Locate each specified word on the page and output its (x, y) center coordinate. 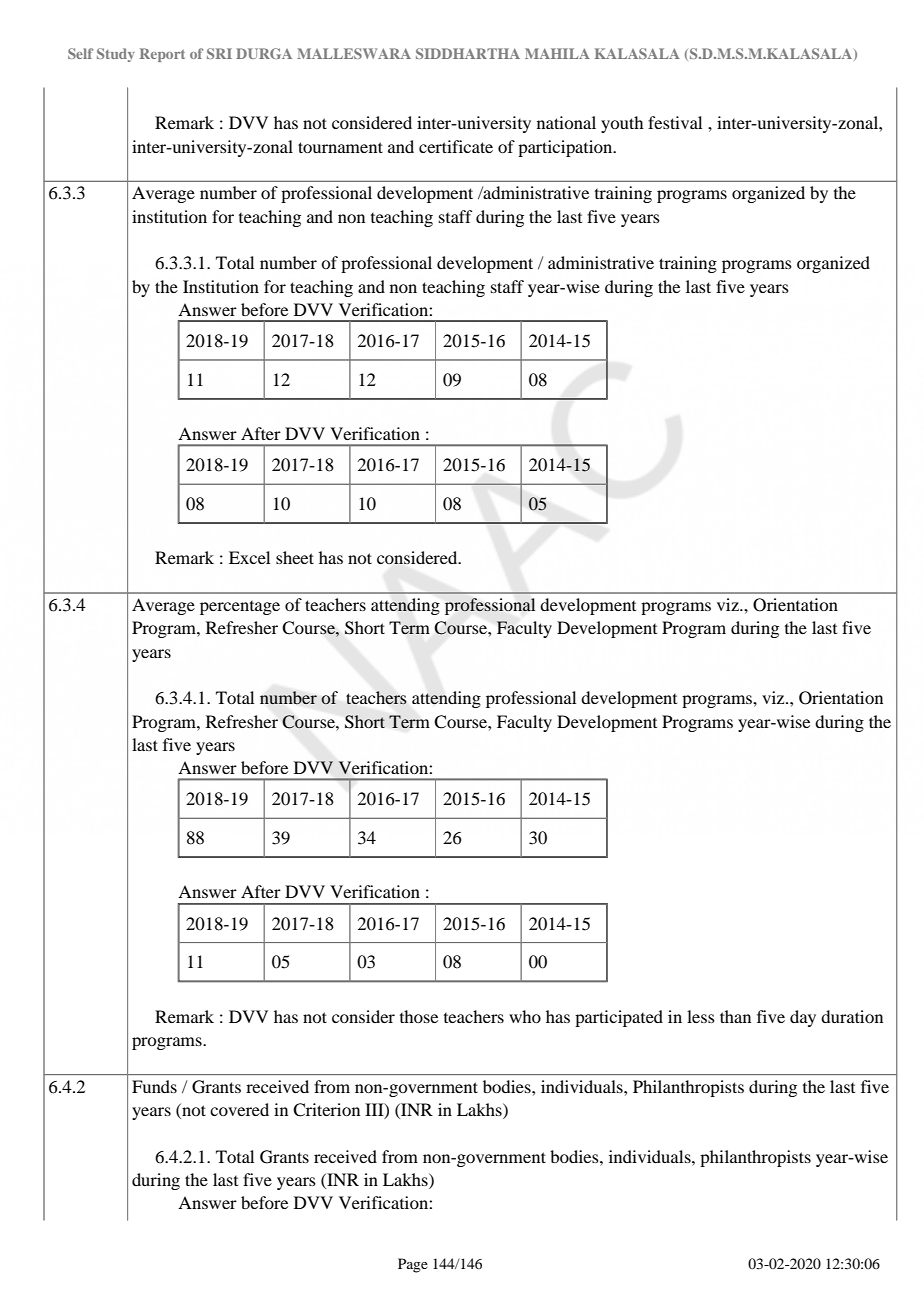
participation (566, 148)
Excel (249, 557)
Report (162, 55)
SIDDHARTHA (468, 53)
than (735, 1016)
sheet (295, 557)
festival (675, 122)
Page (413, 1265)
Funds (154, 1086)
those (419, 1016)
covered (239, 1109)
